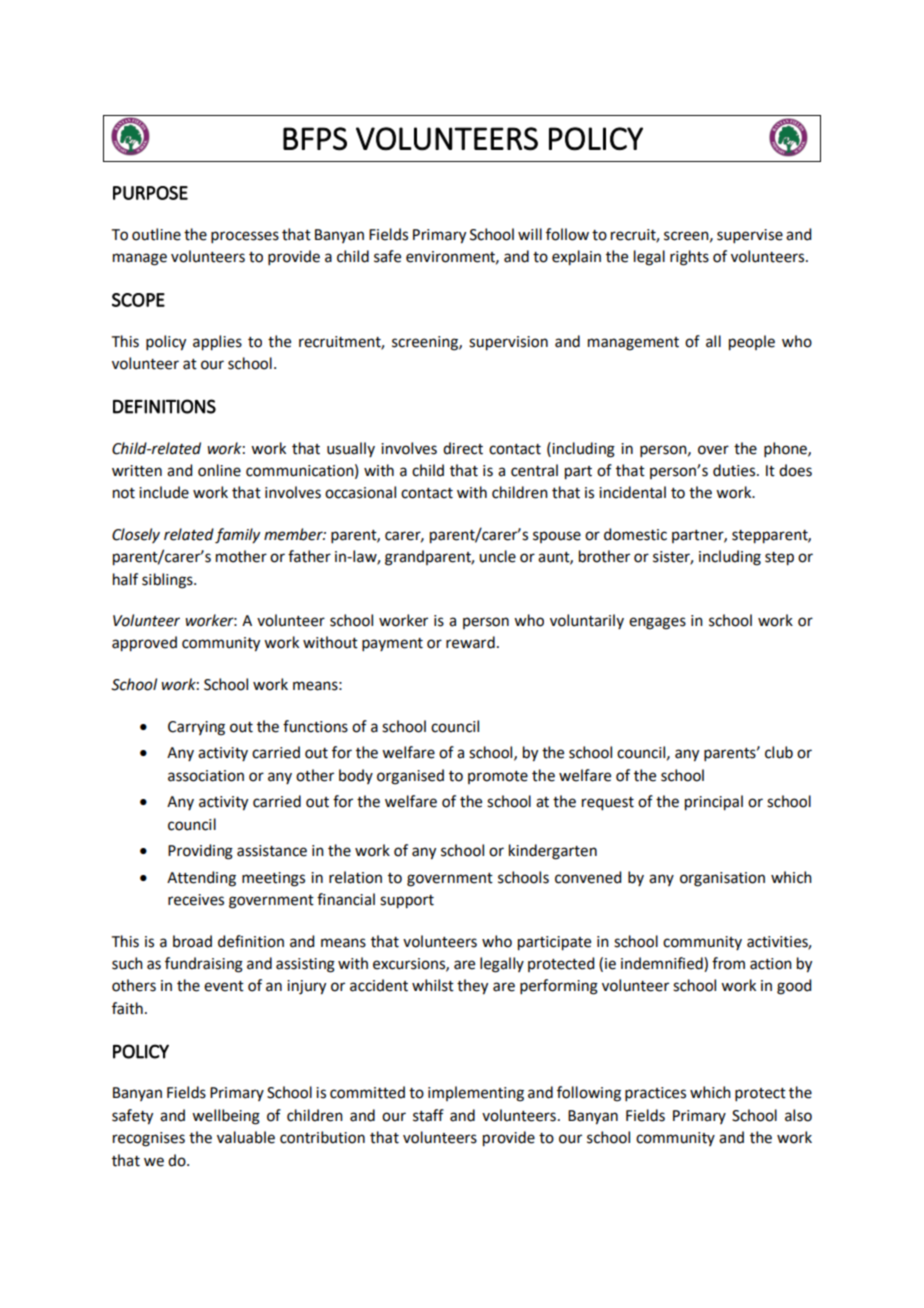 This document has width=924, height=1308. What do you see at coordinates (200, 852) in the document?
I see `Providing` at bounding box center [200, 852].
